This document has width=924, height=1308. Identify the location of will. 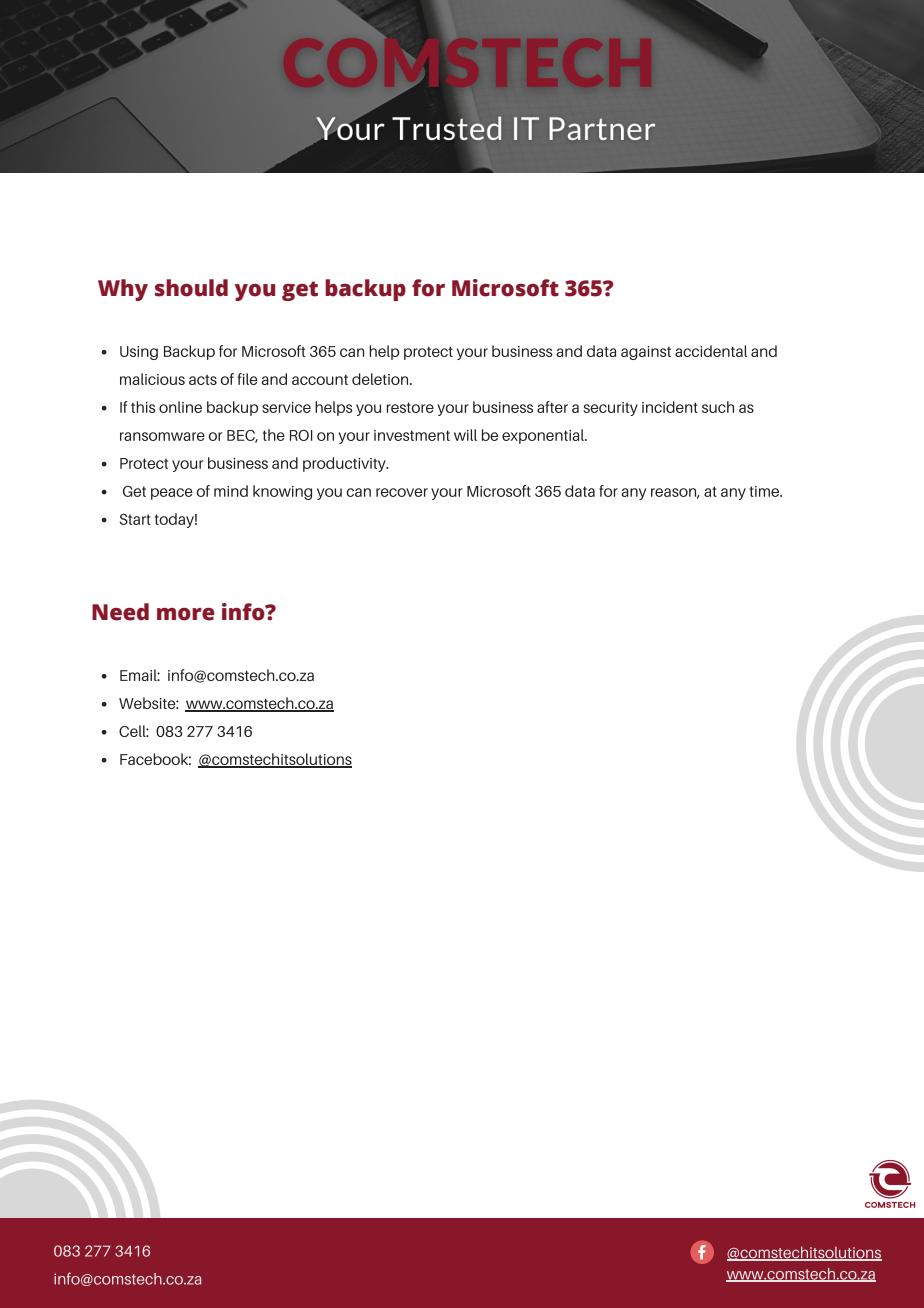
(465, 435).
